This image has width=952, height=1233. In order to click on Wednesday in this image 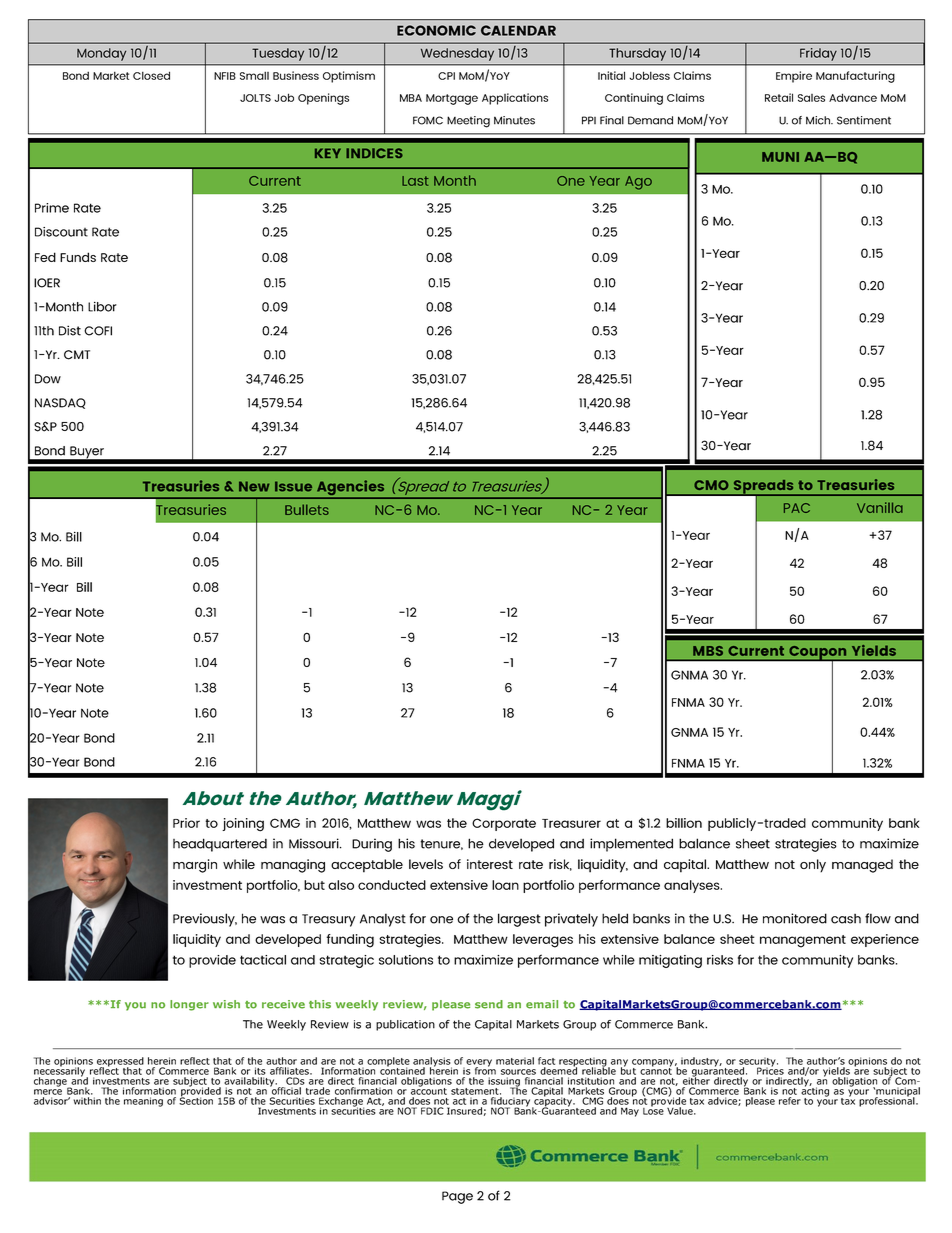, I will do `click(457, 54)`.
